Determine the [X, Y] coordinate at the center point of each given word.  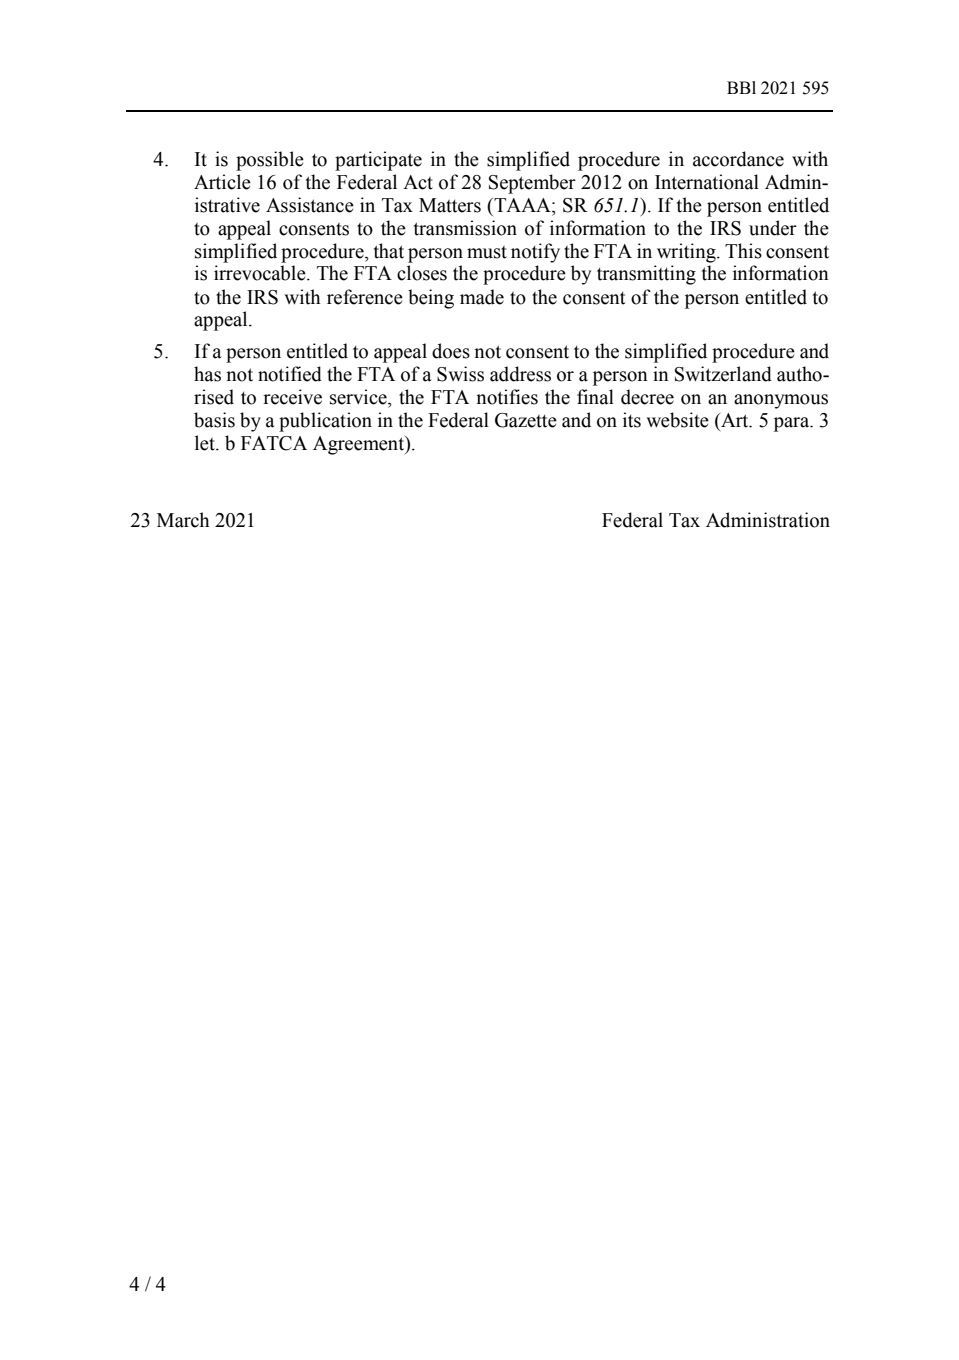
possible [270, 161]
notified [290, 374]
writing [687, 253]
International [707, 182]
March [183, 520]
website [677, 420]
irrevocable [261, 273]
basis [214, 420]
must [487, 252]
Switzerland [723, 374]
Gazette [526, 420]
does [451, 351]
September [532, 184]
